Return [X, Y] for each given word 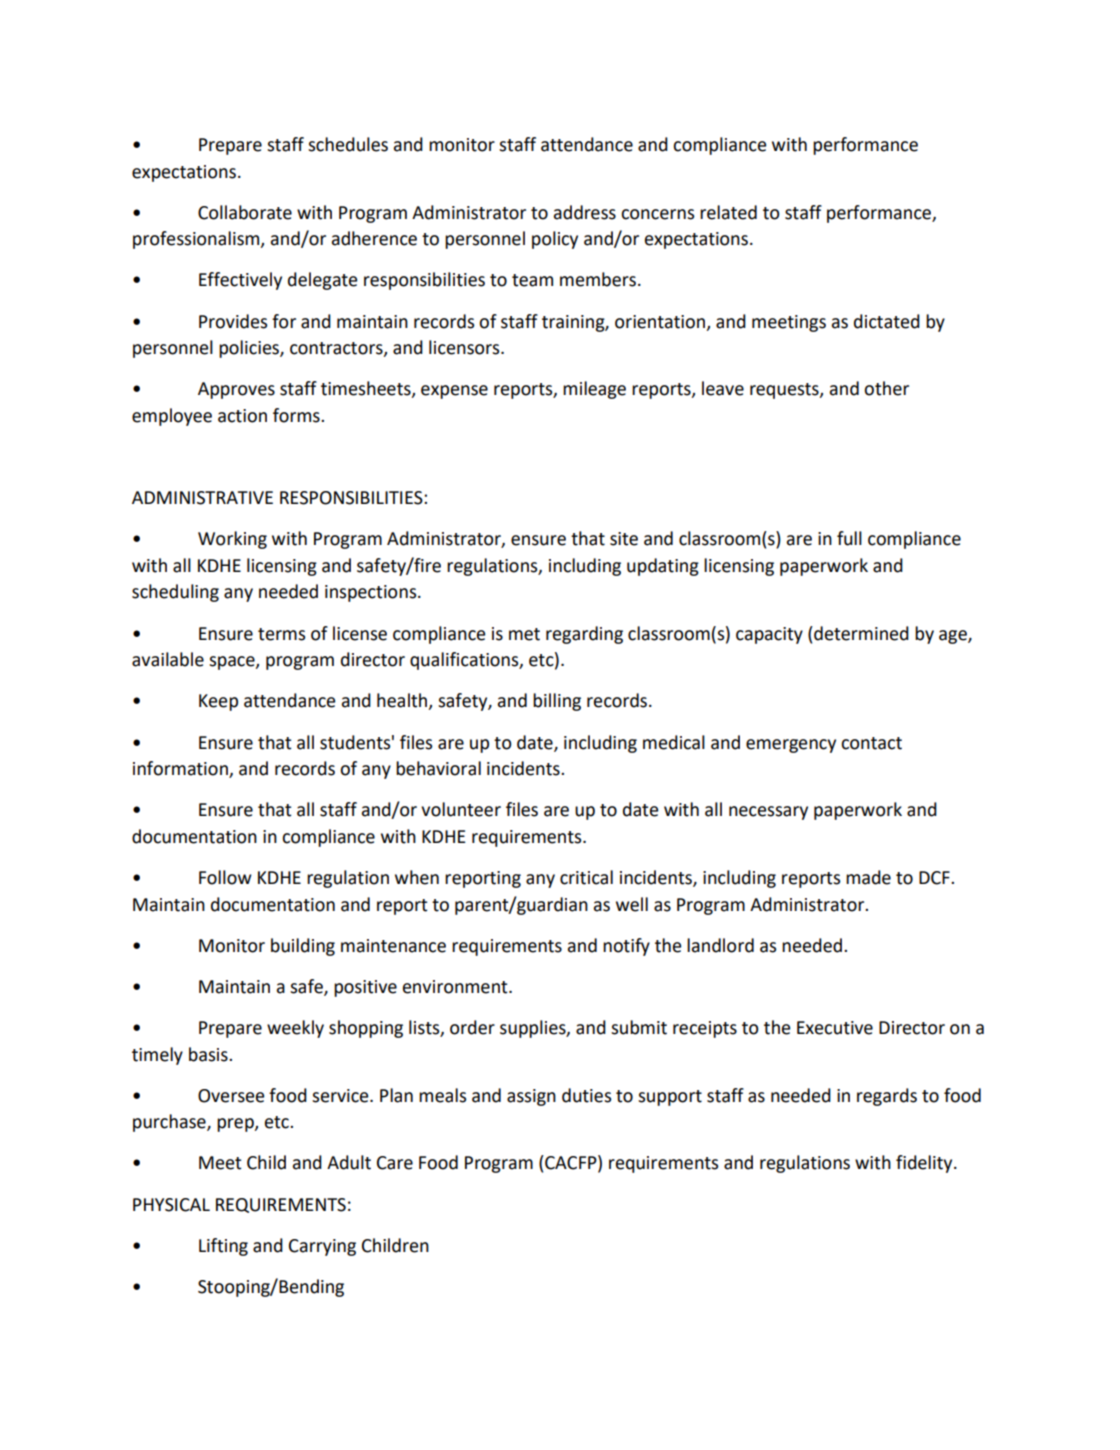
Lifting [223, 1247]
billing [557, 702]
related [728, 212]
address [585, 212]
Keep [218, 702]
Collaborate [245, 212]
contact [871, 743]
